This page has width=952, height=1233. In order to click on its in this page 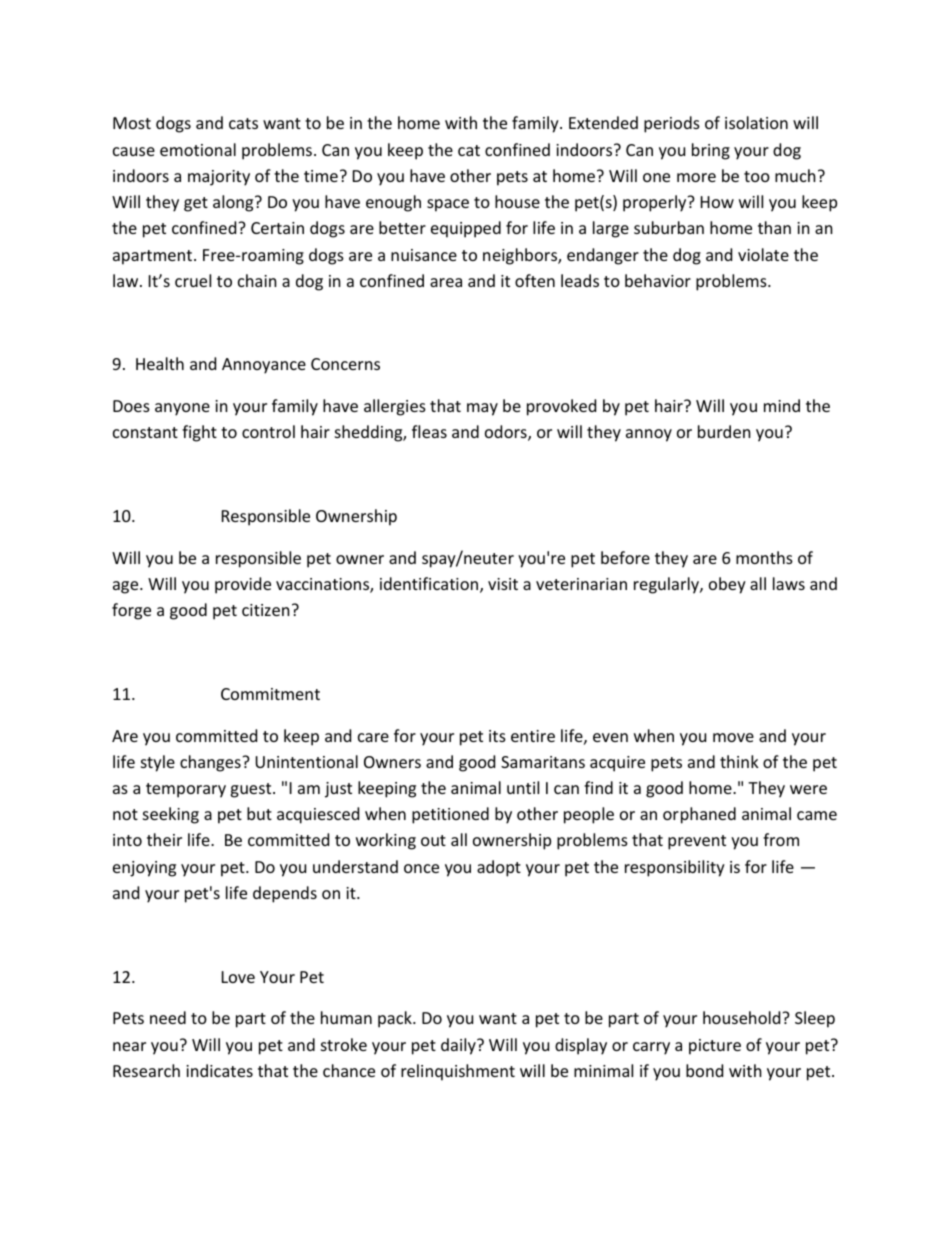, I will do `click(497, 736)`.
